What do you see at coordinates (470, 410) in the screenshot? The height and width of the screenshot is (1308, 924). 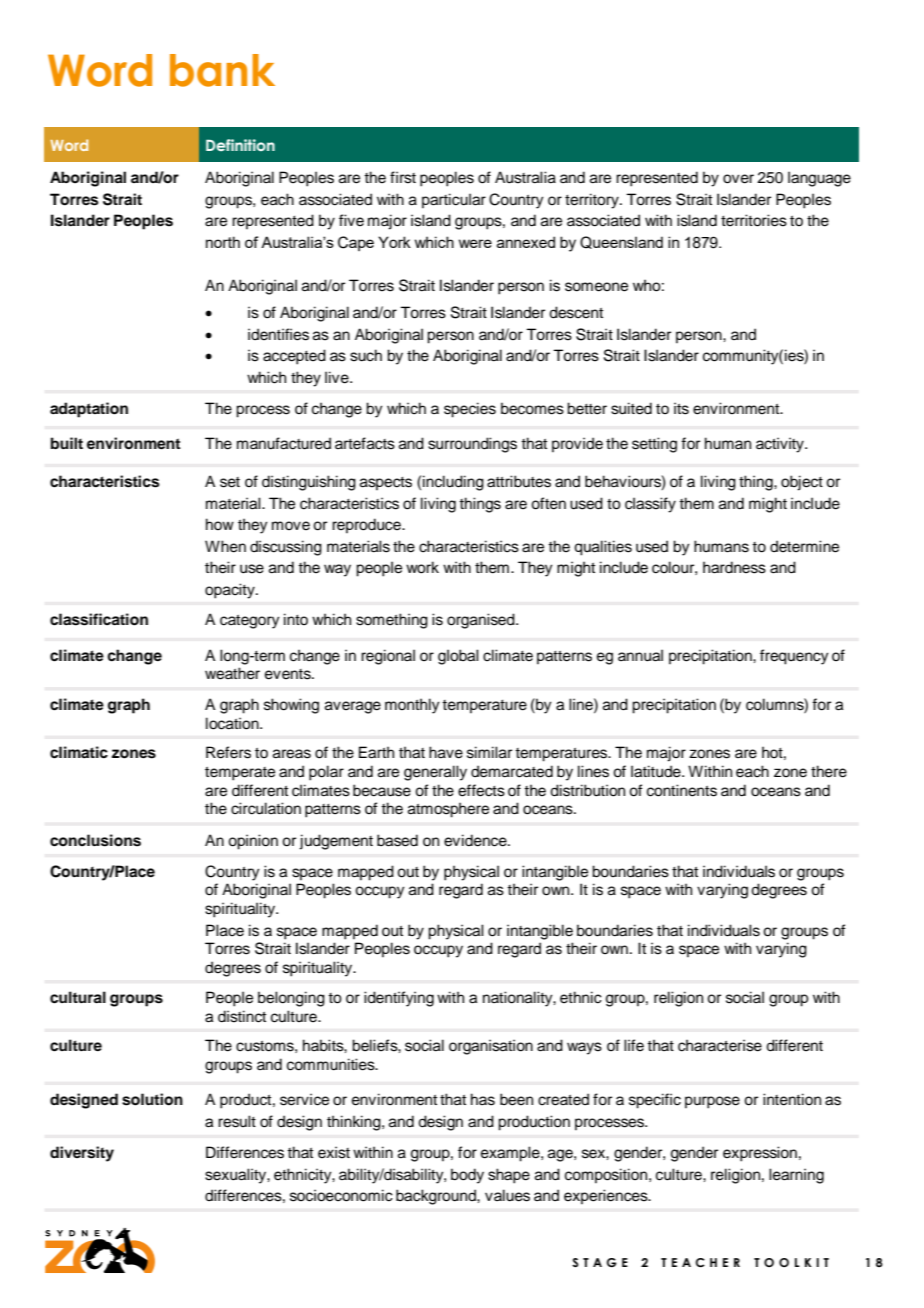 I see `species` at bounding box center [470, 410].
